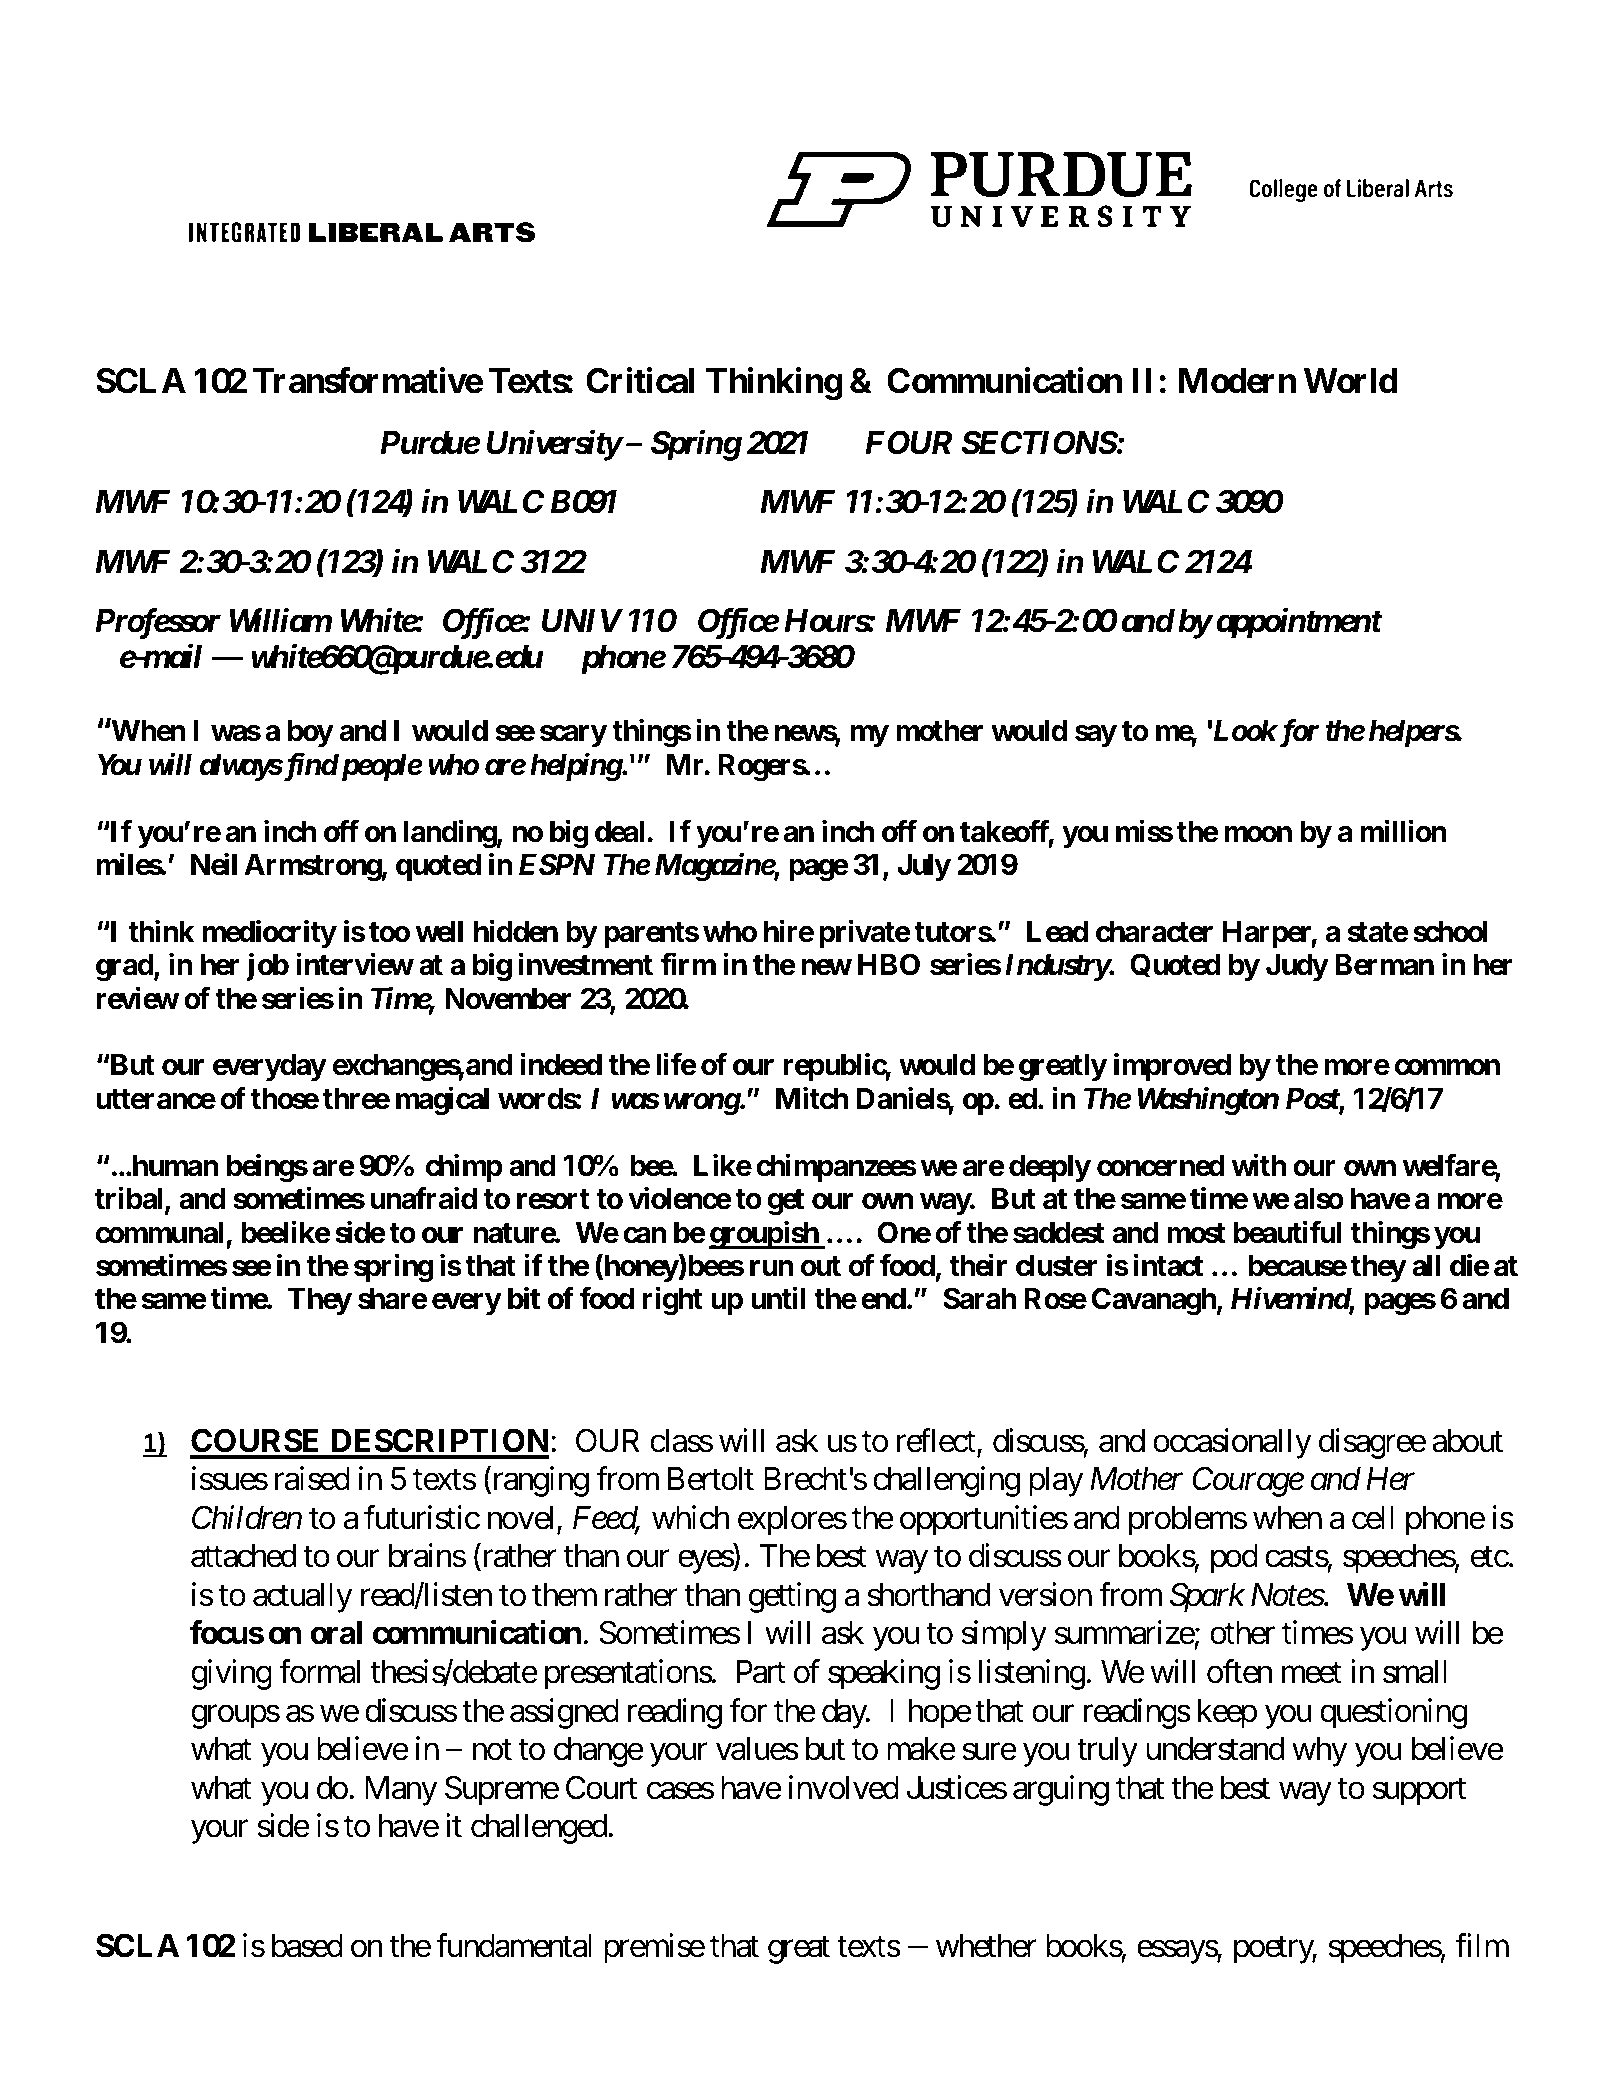  Describe the element at coordinates (908, 442) in the screenshot. I see `FOUR` at that location.
